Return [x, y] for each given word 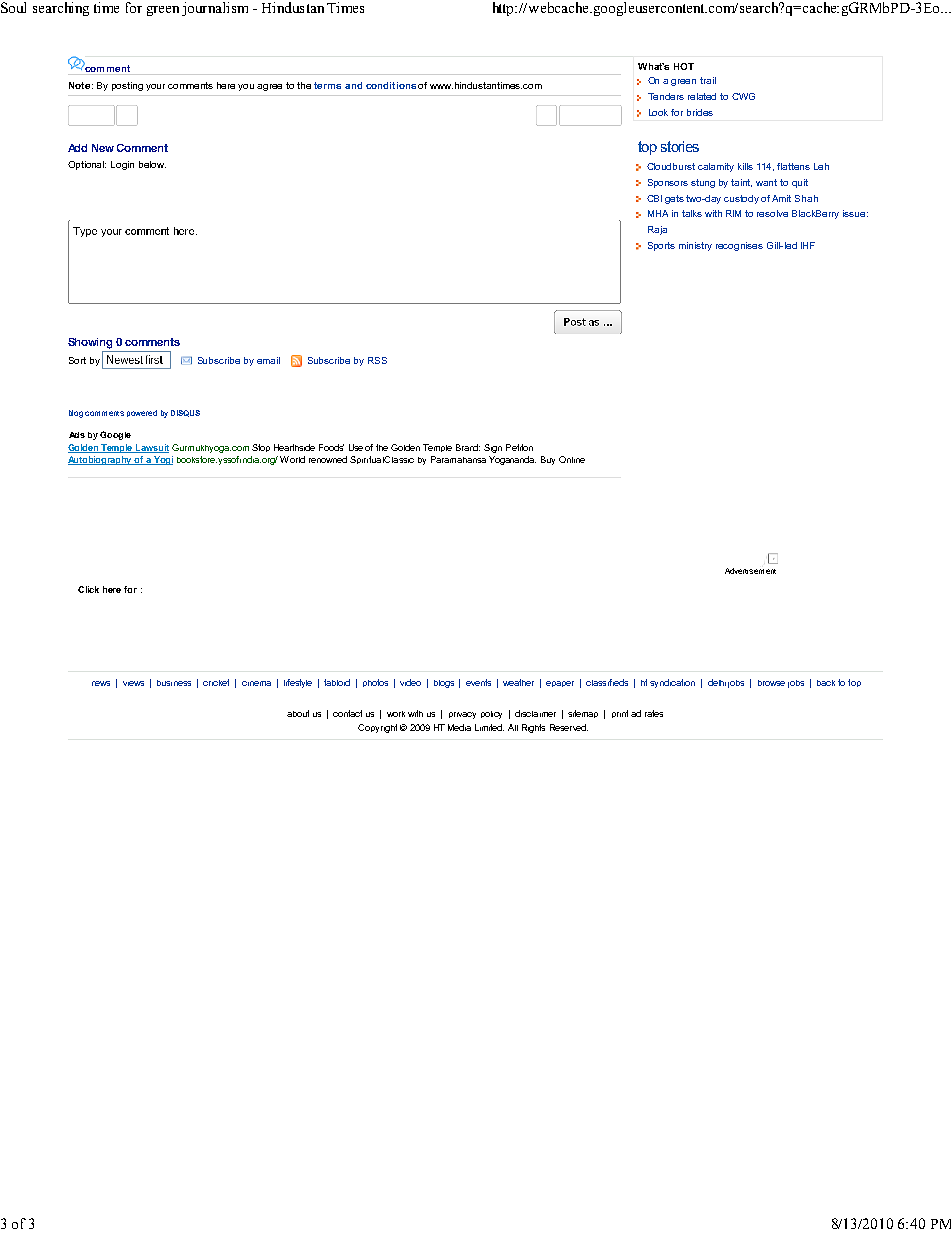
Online [572, 459]
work [396, 714]
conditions [391, 85]
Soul [13, 7]
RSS [377, 360]
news [101, 683]
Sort [77, 360]
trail [708, 80]
